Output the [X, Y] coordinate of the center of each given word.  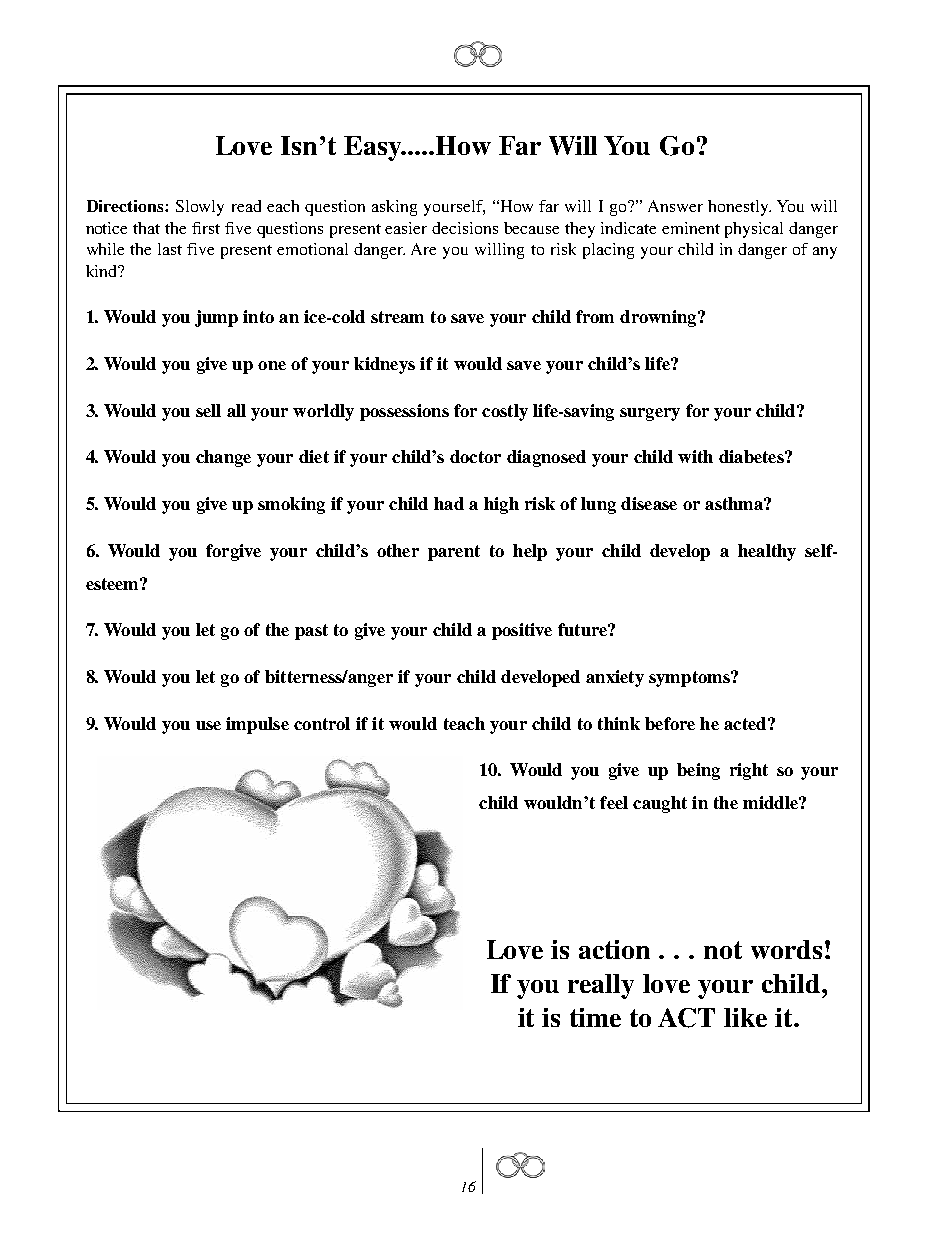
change [223, 458]
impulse [257, 725]
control [322, 723]
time [595, 1017]
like [745, 1017]
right [749, 771]
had [449, 503]
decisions [465, 228]
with [695, 456]
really [601, 986]
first [206, 228]
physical [754, 230]
